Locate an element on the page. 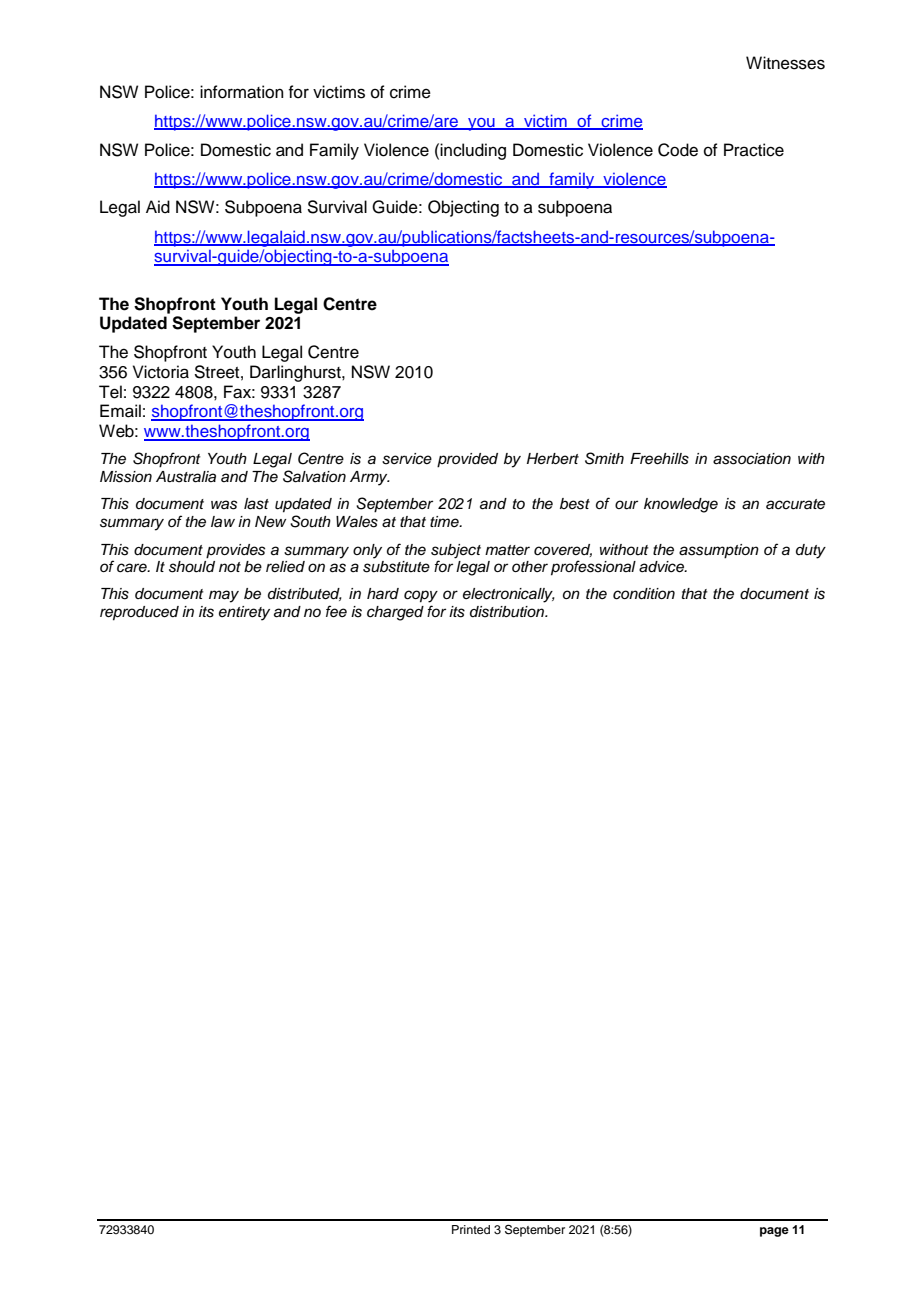 Image resolution: width=924 pixels, height=1308 pixels. association is located at coordinates (752, 459).
